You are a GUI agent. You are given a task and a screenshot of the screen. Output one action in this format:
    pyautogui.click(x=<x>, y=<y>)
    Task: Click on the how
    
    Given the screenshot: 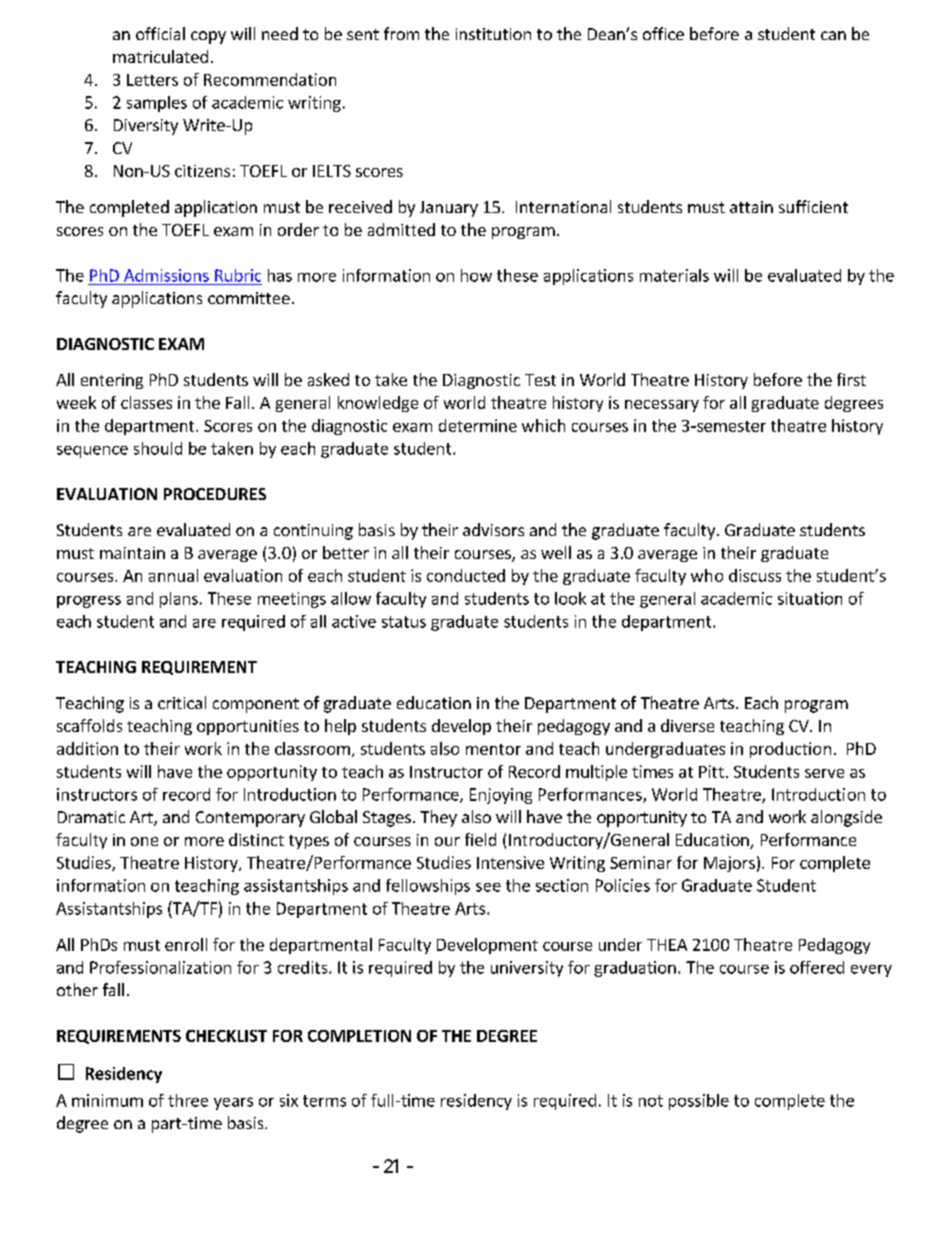 What is the action you would take?
    pyautogui.click(x=476, y=275)
